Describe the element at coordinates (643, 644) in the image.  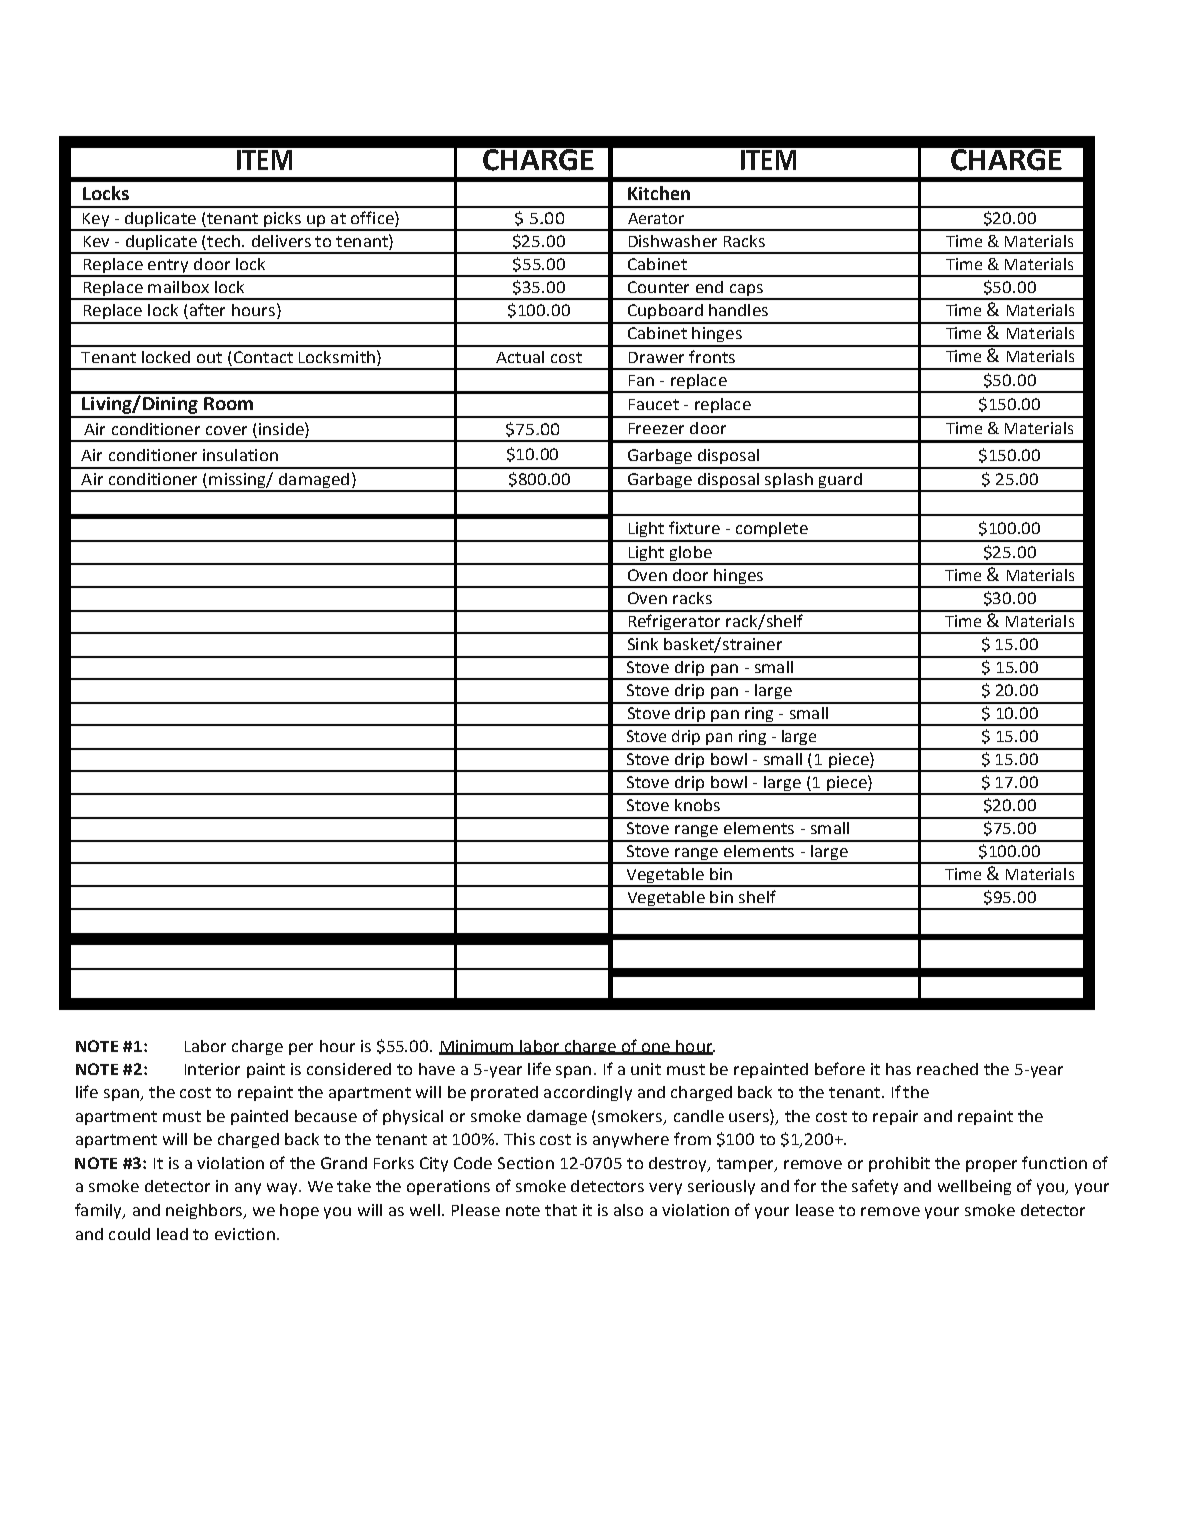
I see `Sink` at that location.
